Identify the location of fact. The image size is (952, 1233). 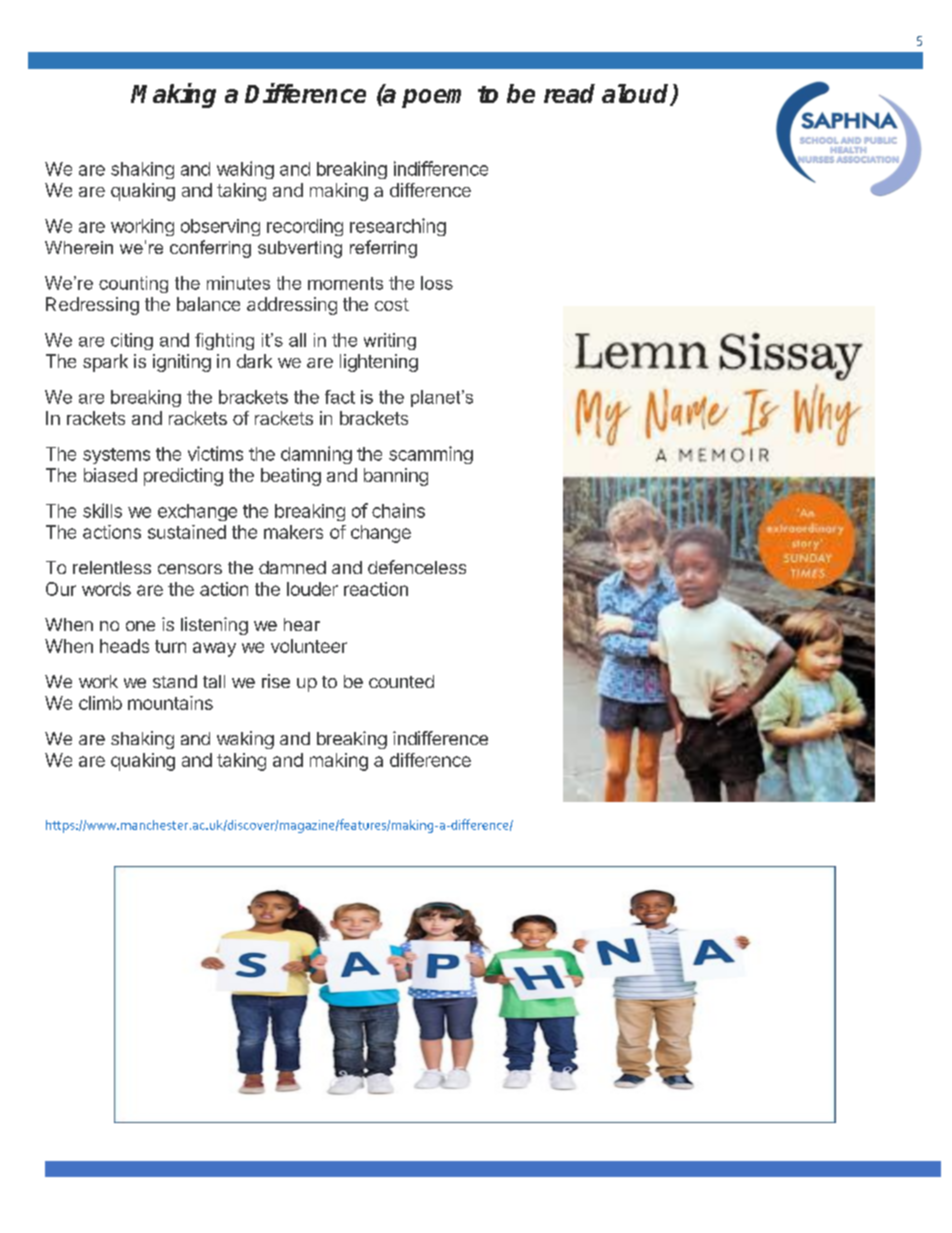
(340, 397).
